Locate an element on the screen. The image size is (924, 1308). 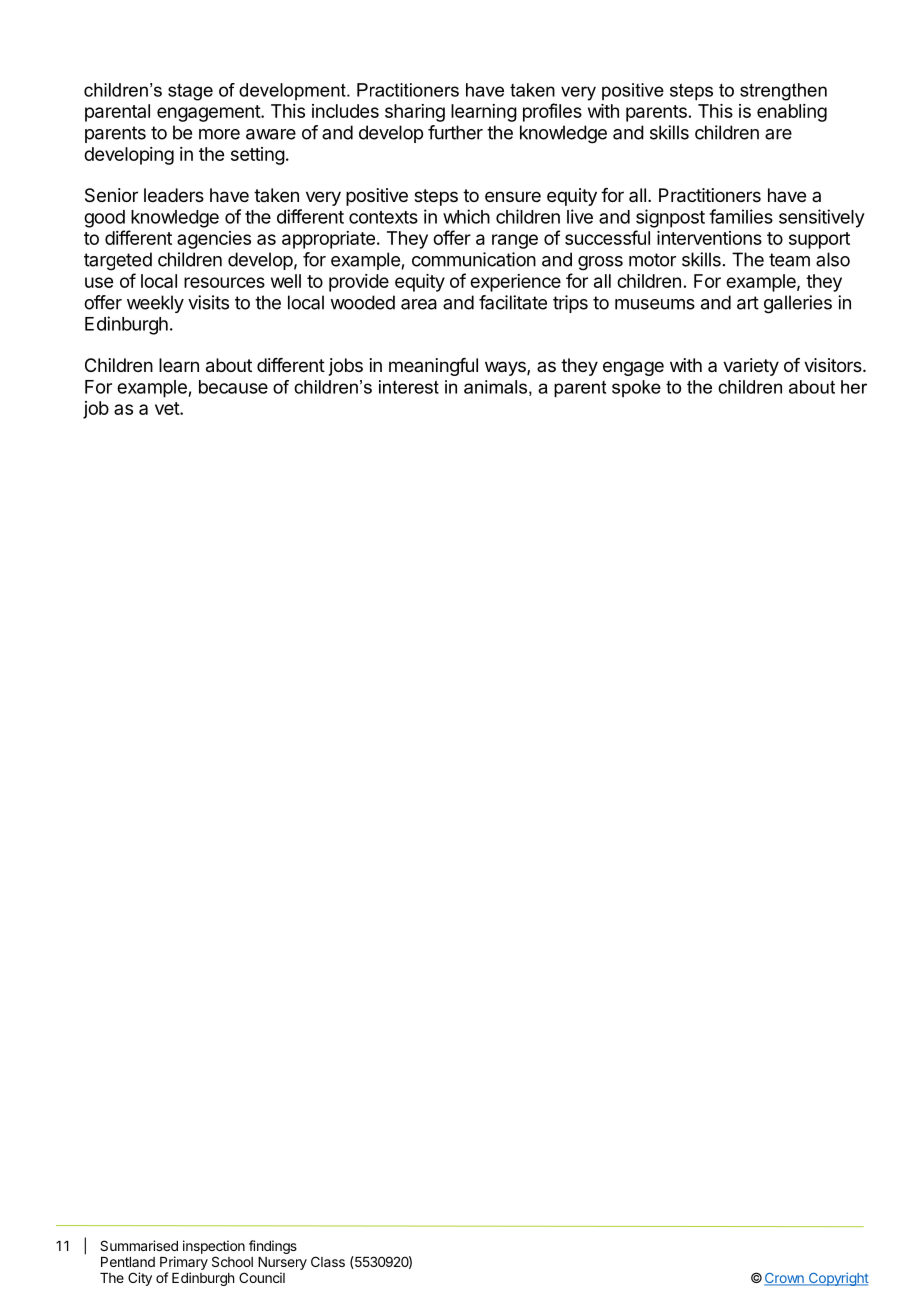
Class is located at coordinates (328, 1261).
